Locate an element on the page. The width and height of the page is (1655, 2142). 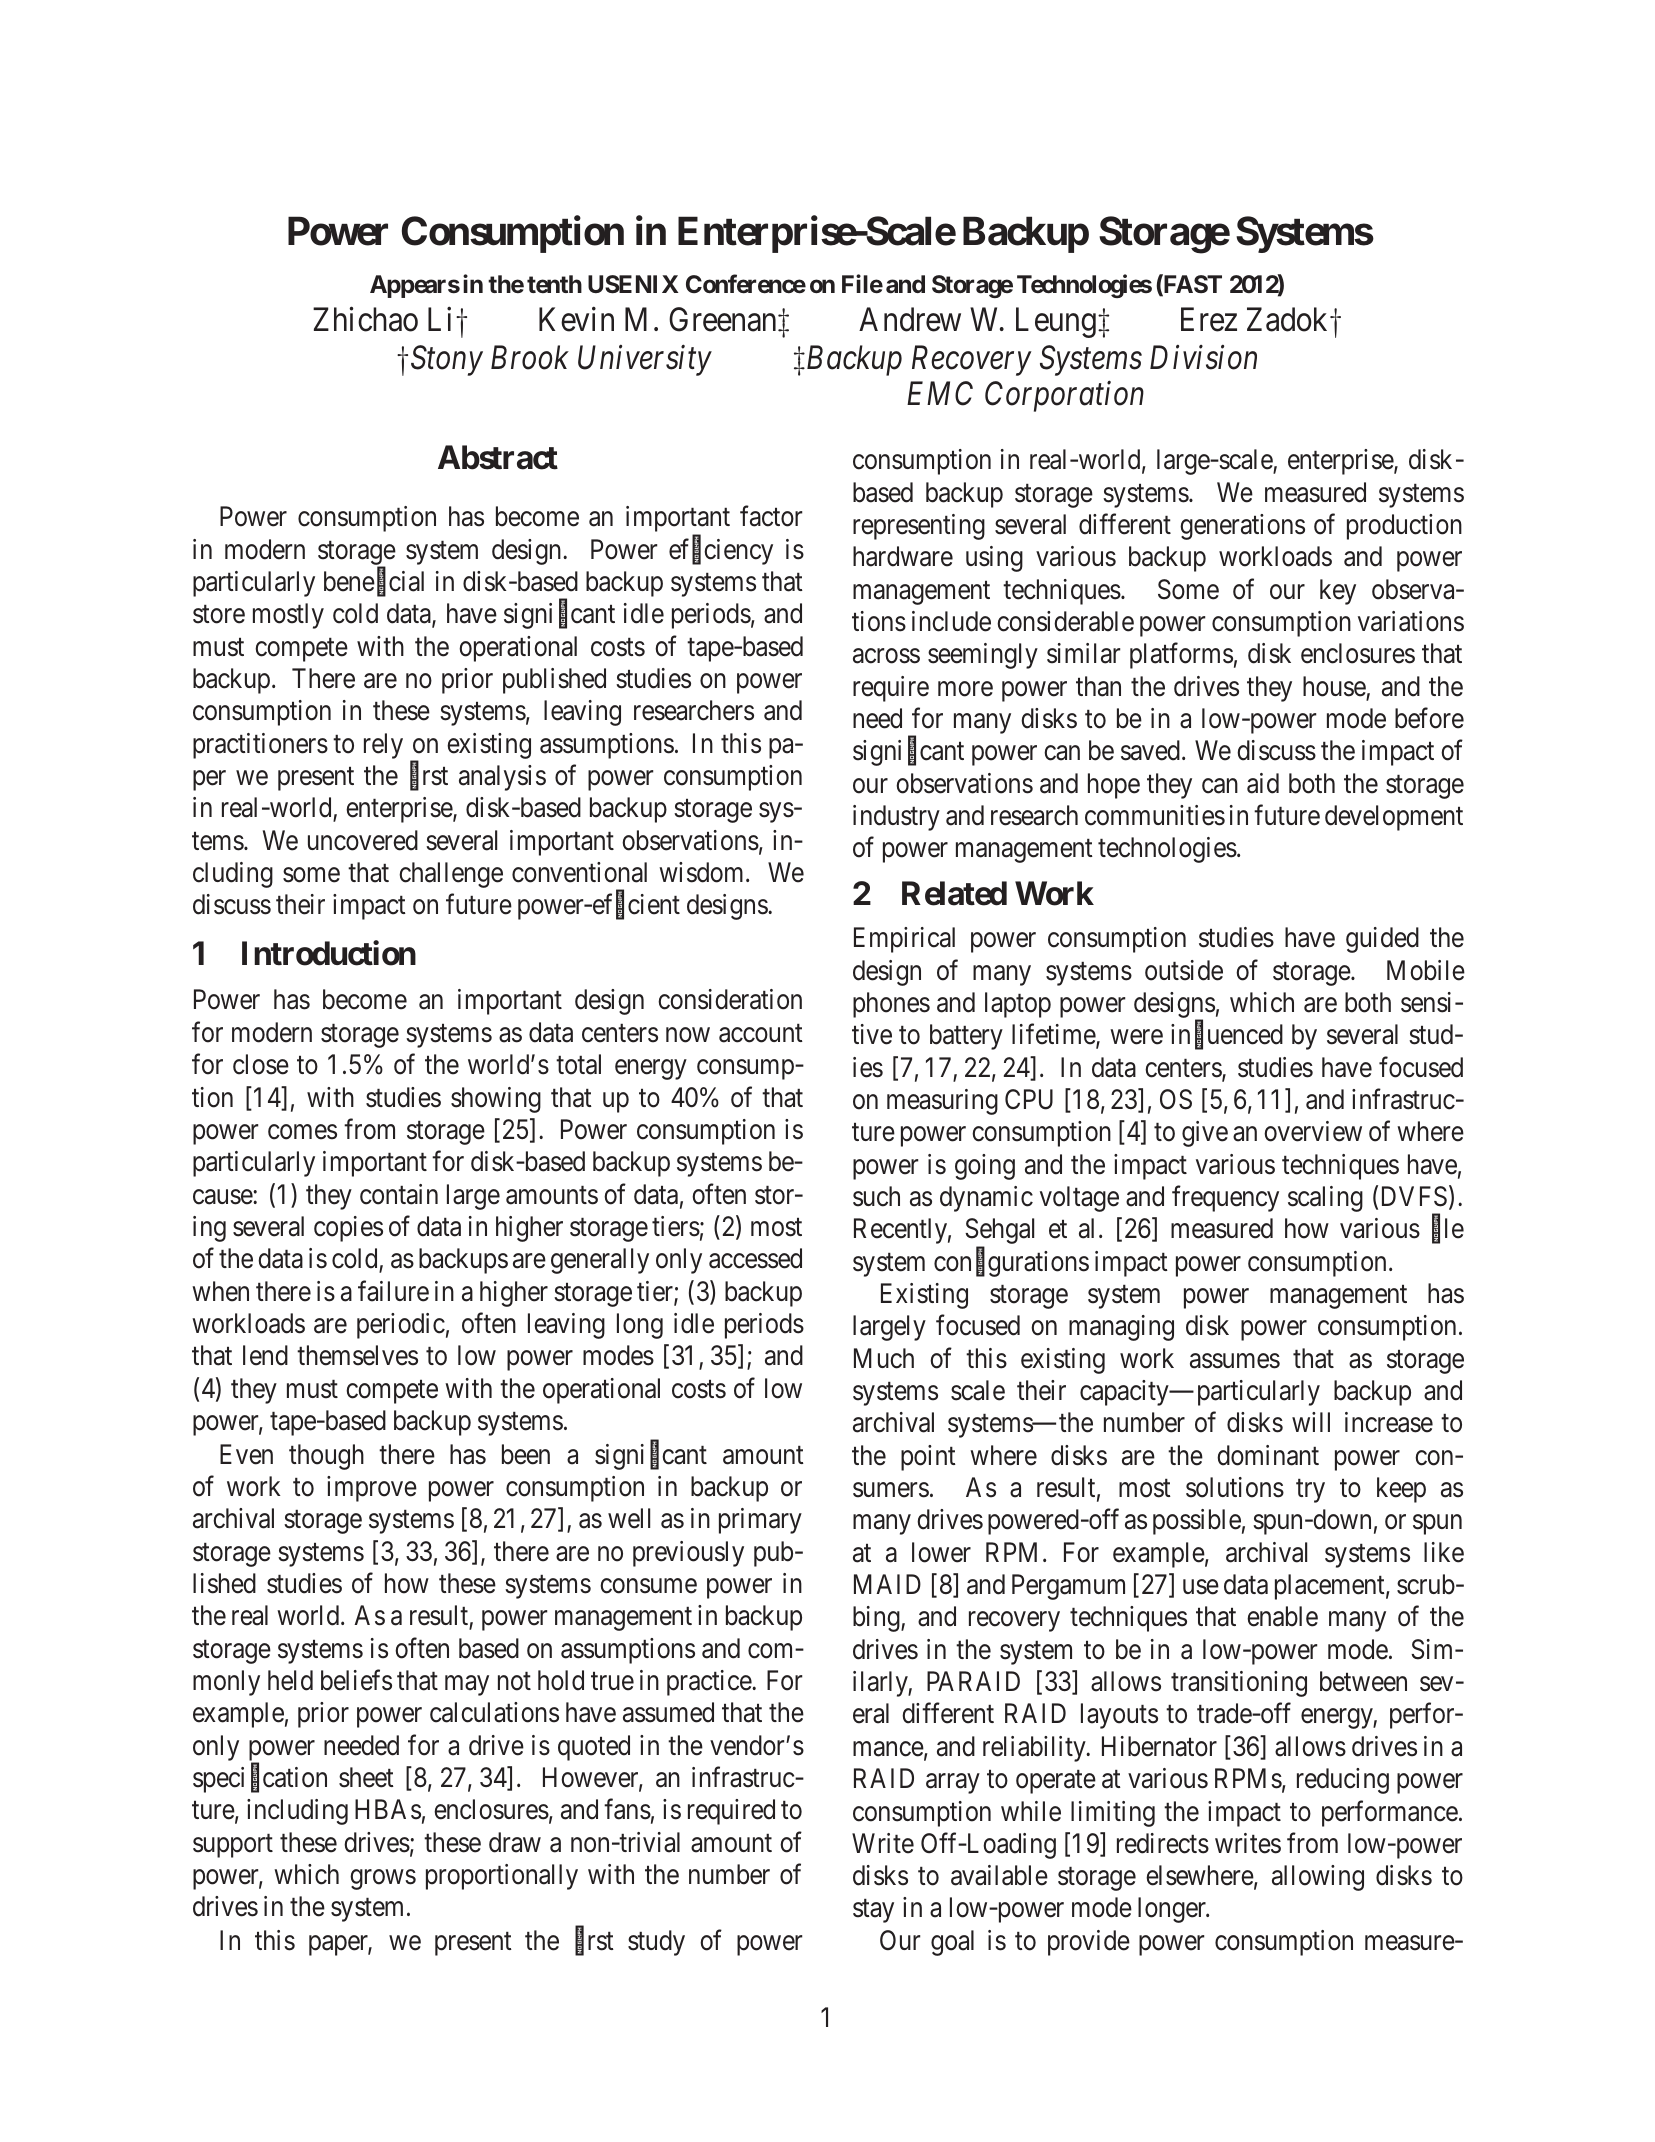
rely is located at coordinates (383, 746).
